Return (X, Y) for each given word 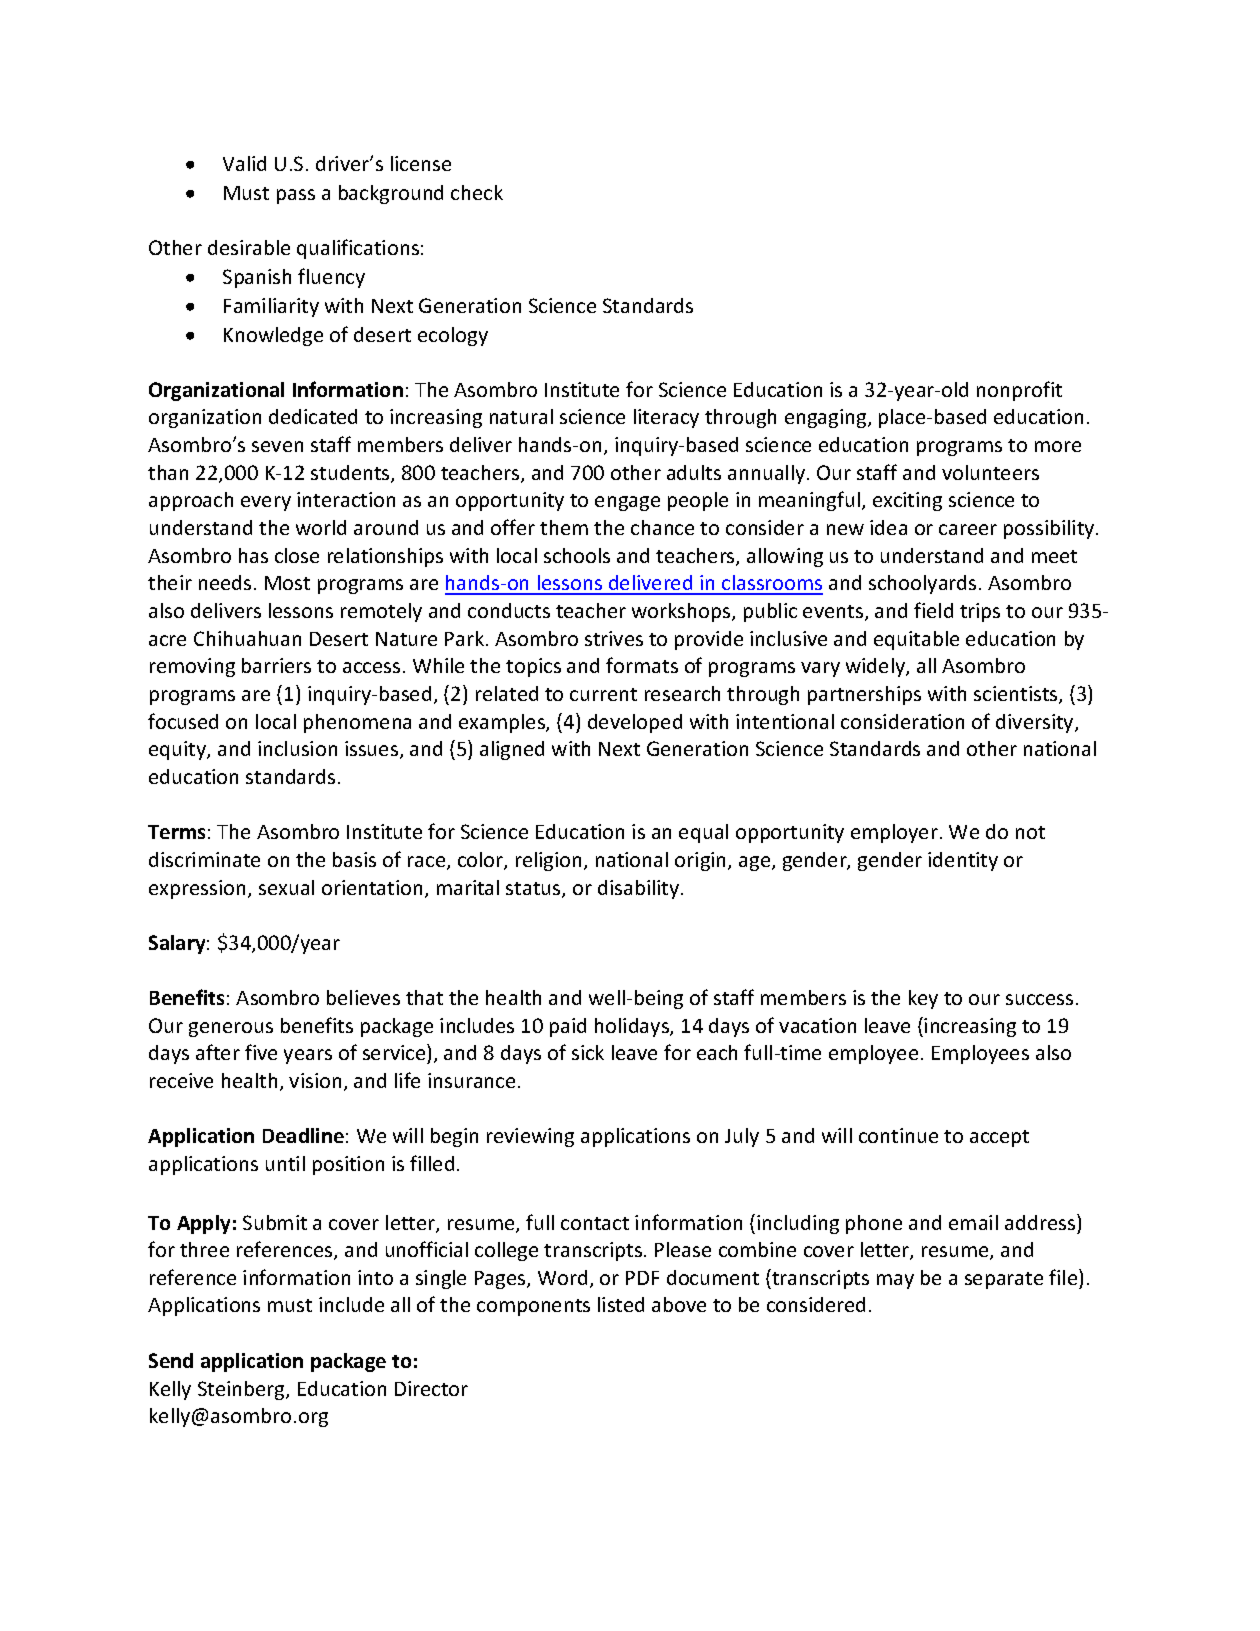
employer (894, 833)
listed (621, 1304)
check (477, 192)
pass (296, 196)
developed (635, 723)
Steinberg (242, 1390)
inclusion (297, 748)
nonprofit (1019, 391)
